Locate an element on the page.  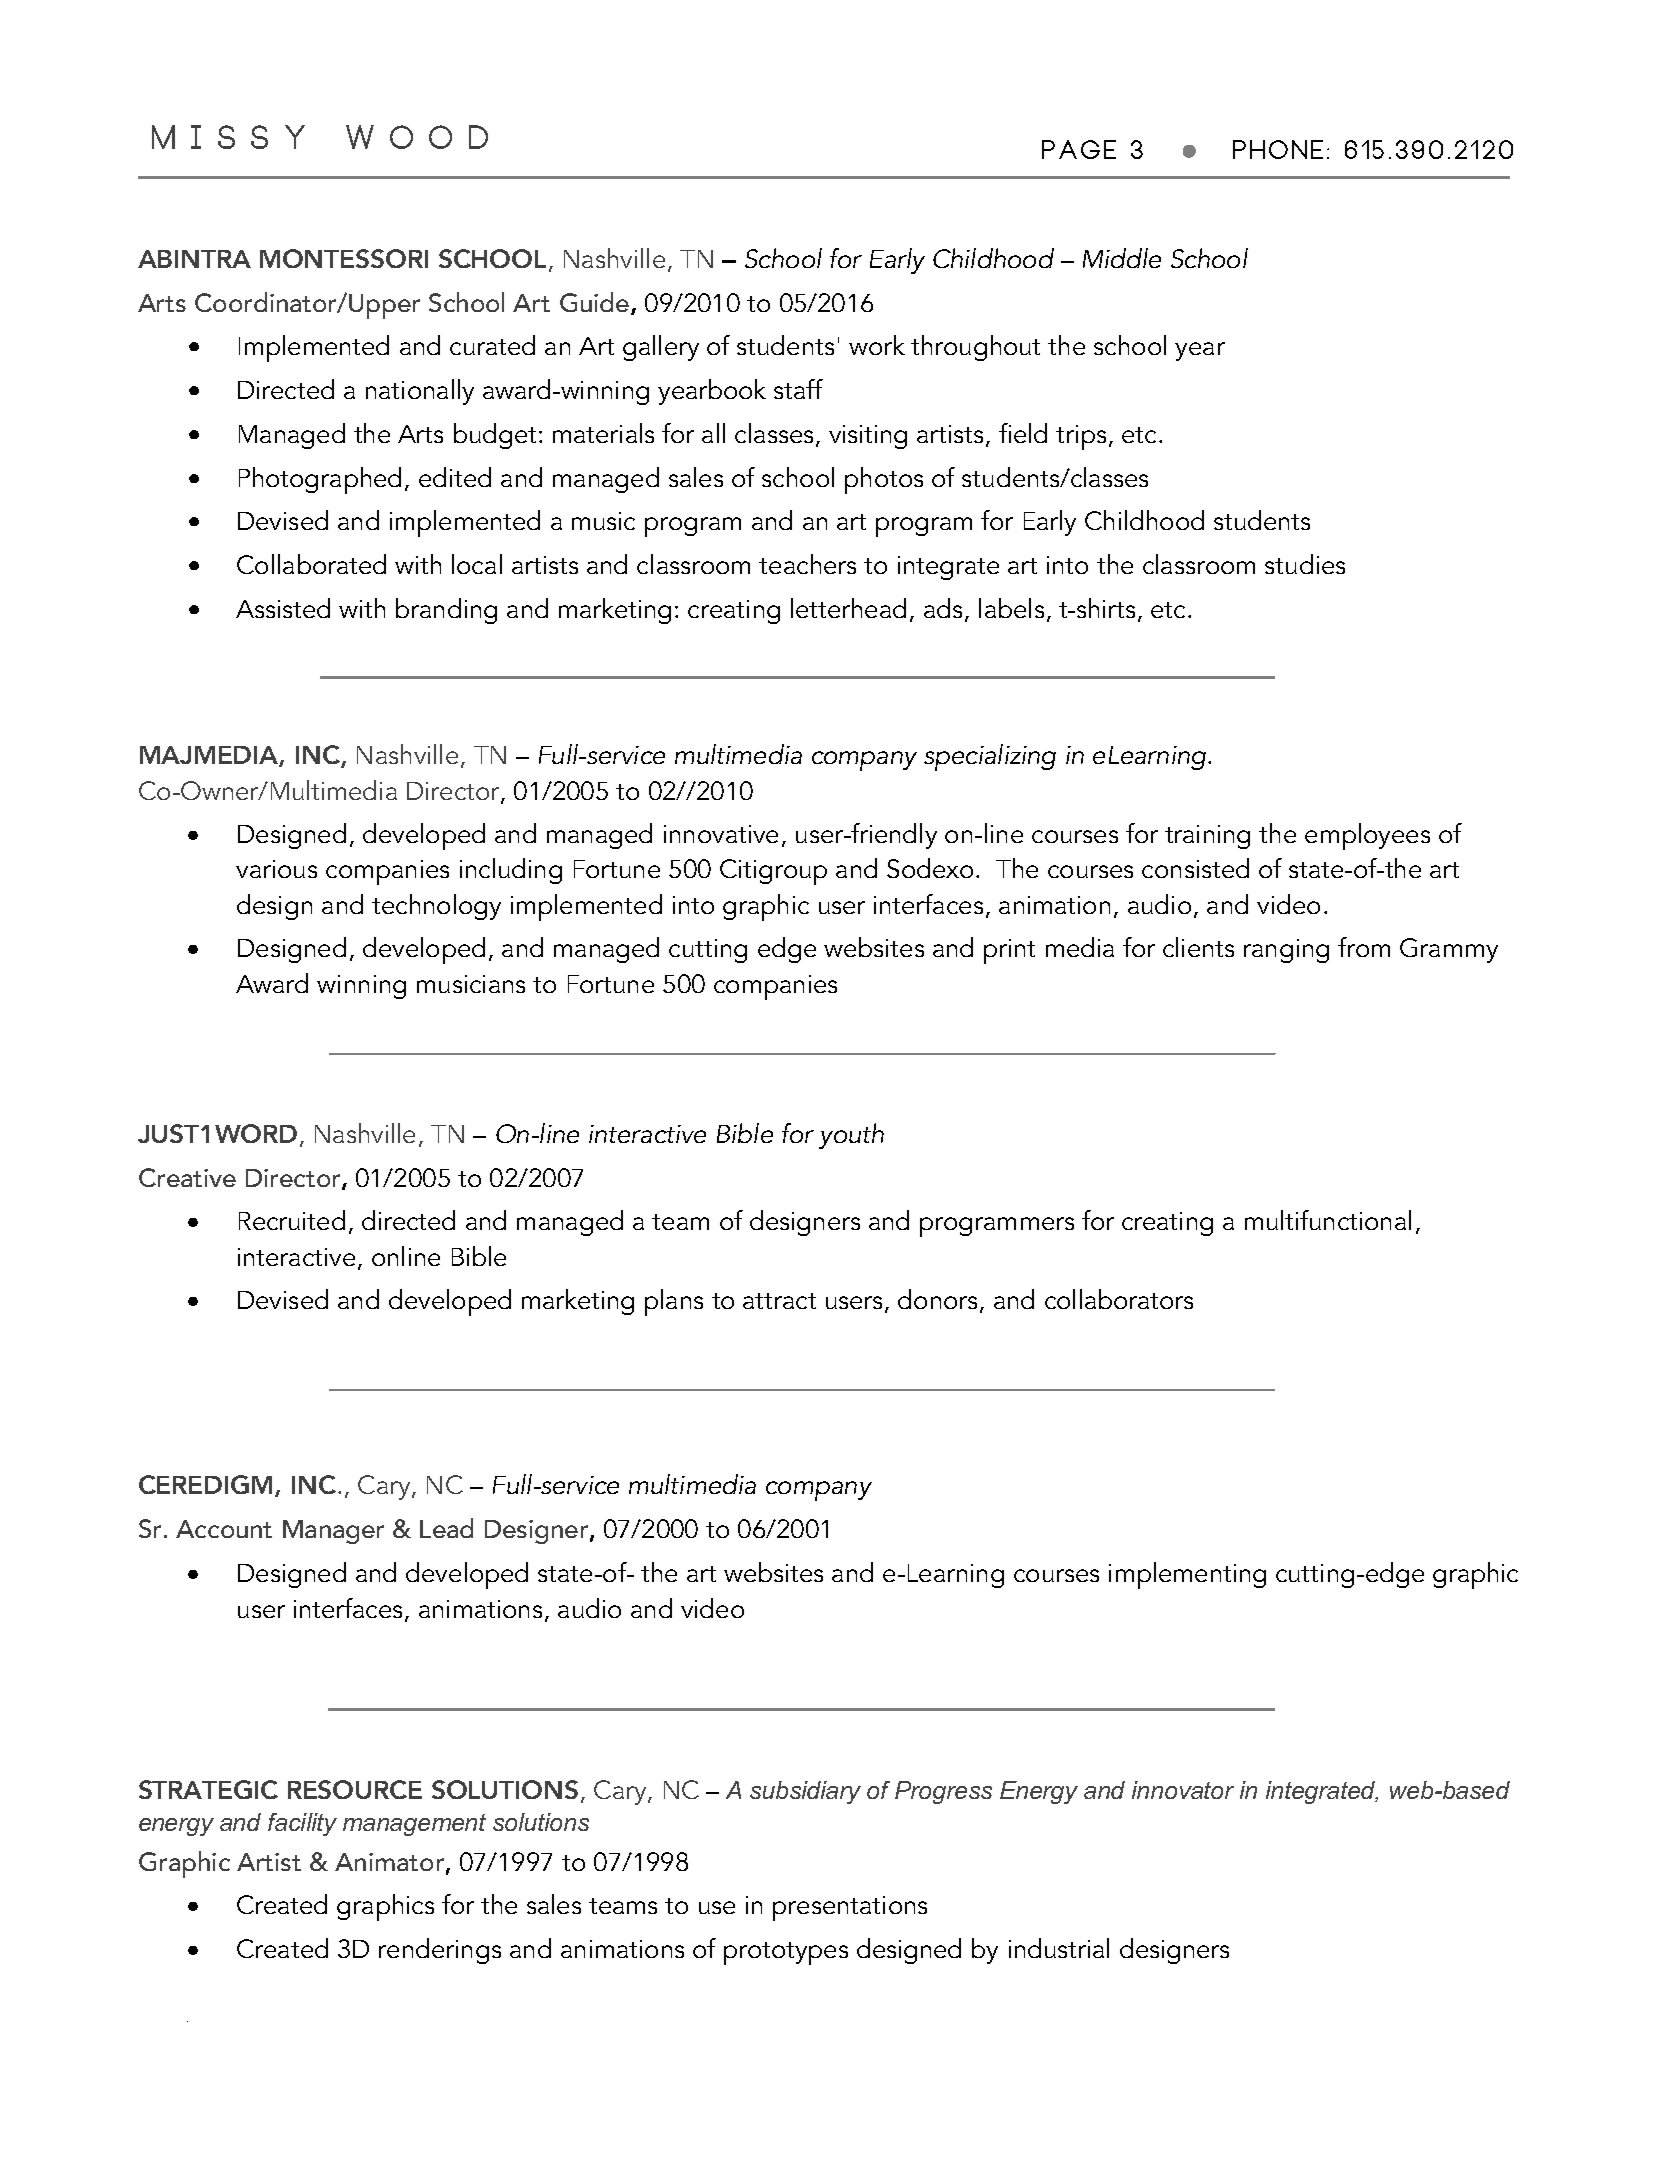
Manager is located at coordinates (333, 1532).
